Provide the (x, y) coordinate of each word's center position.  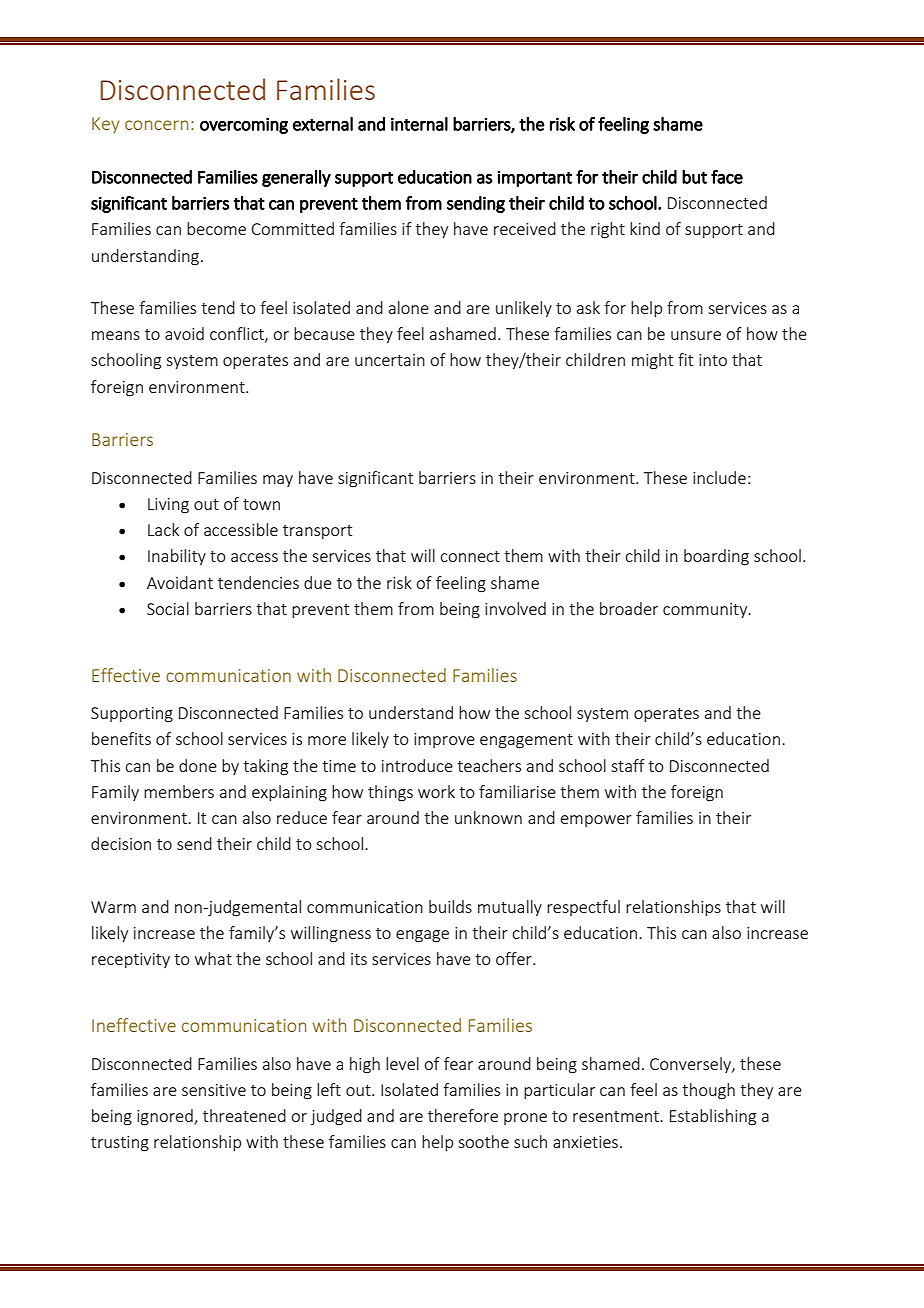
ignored (166, 1117)
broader (629, 608)
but (694, 177)
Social (168, 608)
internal (419, 124)
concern (157, 125)
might (652, 361)
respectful (583, 908)
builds (450, 906)
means (116, 335)
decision (121, 843)
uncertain (390, 360)
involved (515, 608)
